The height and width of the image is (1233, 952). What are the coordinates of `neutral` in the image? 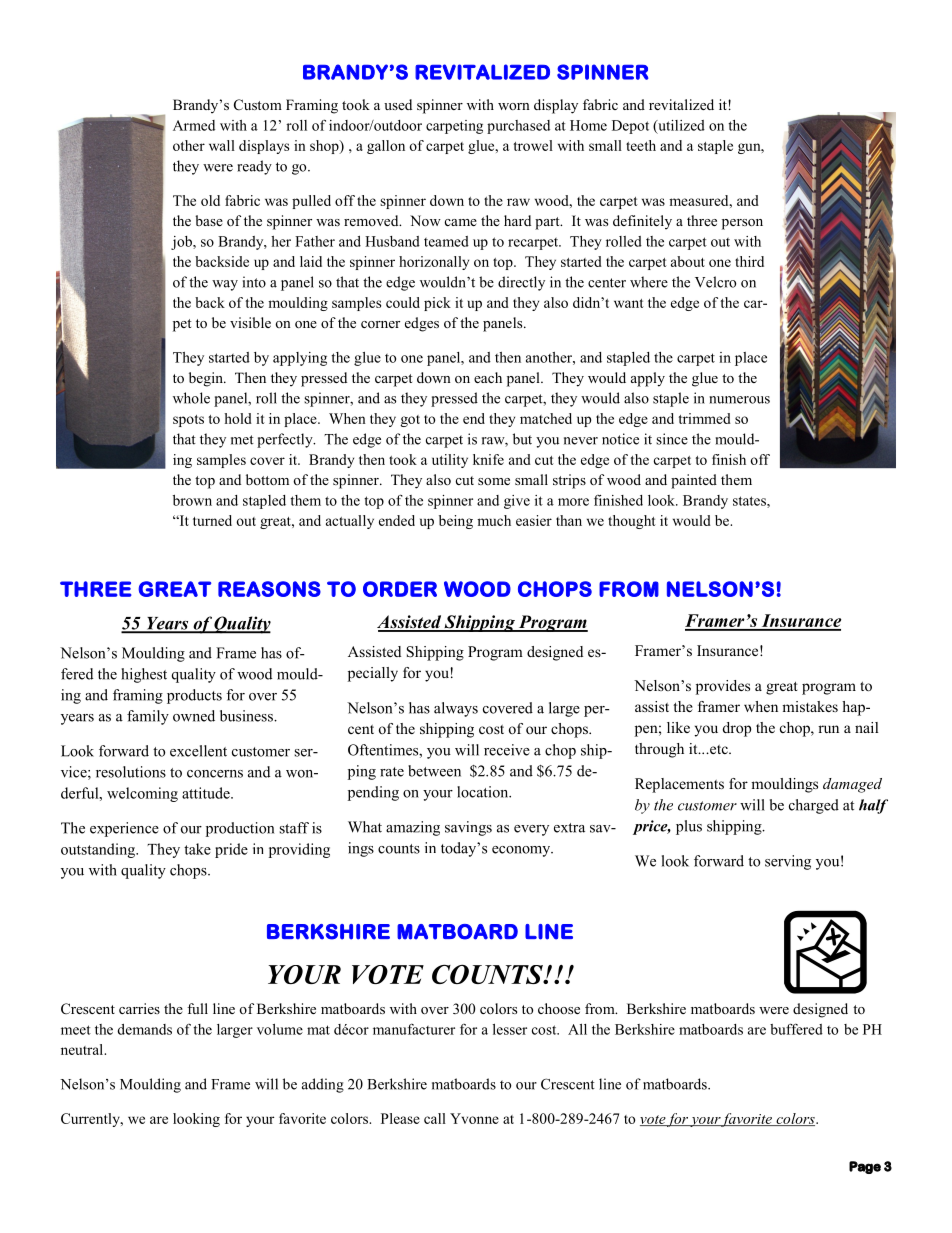 It's located at (83, 1049).
